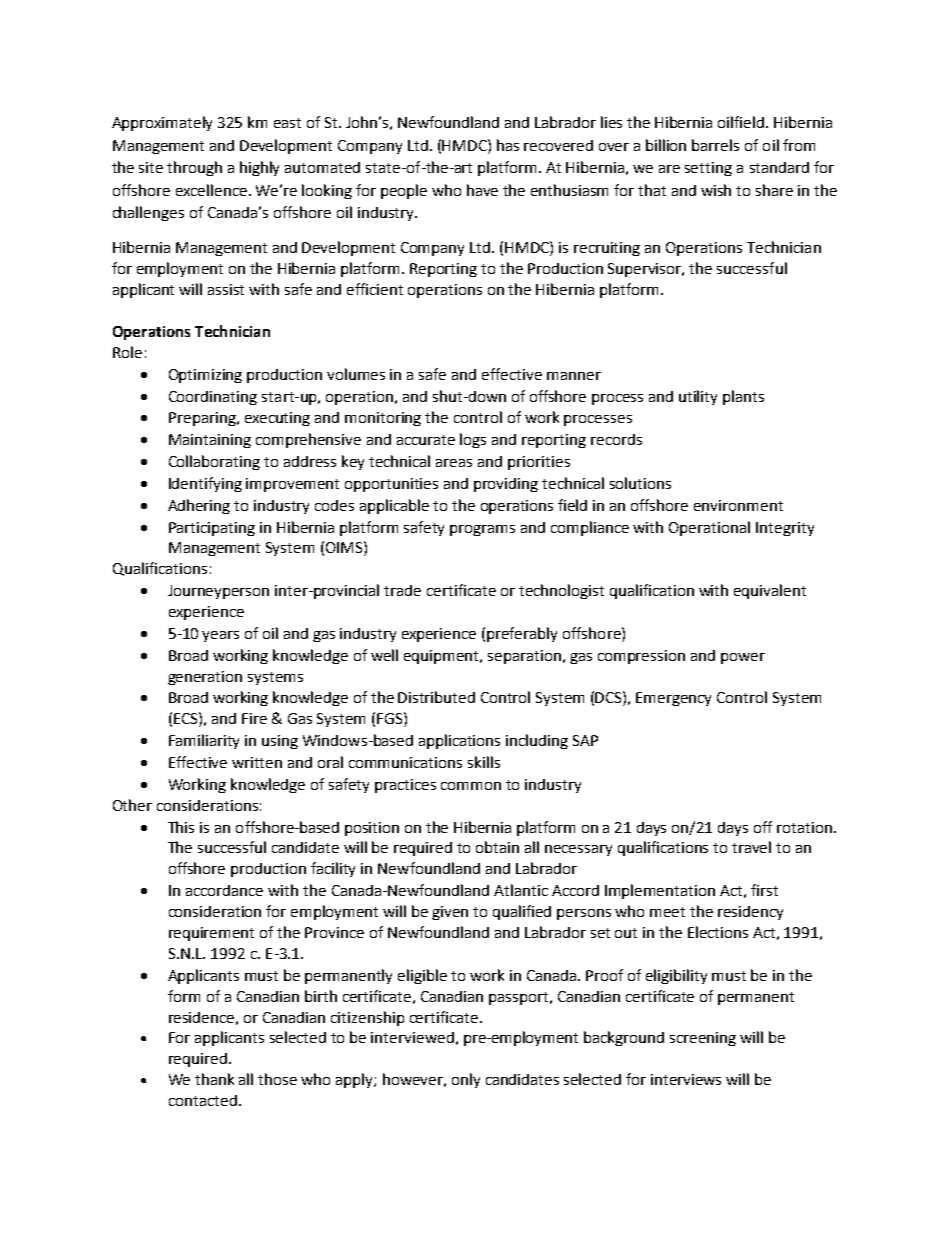 The image size is (952, 1233). What do you see at coordinates (214, 1079) in the document?
I see `thank` at bounding box center [214, 1079].
